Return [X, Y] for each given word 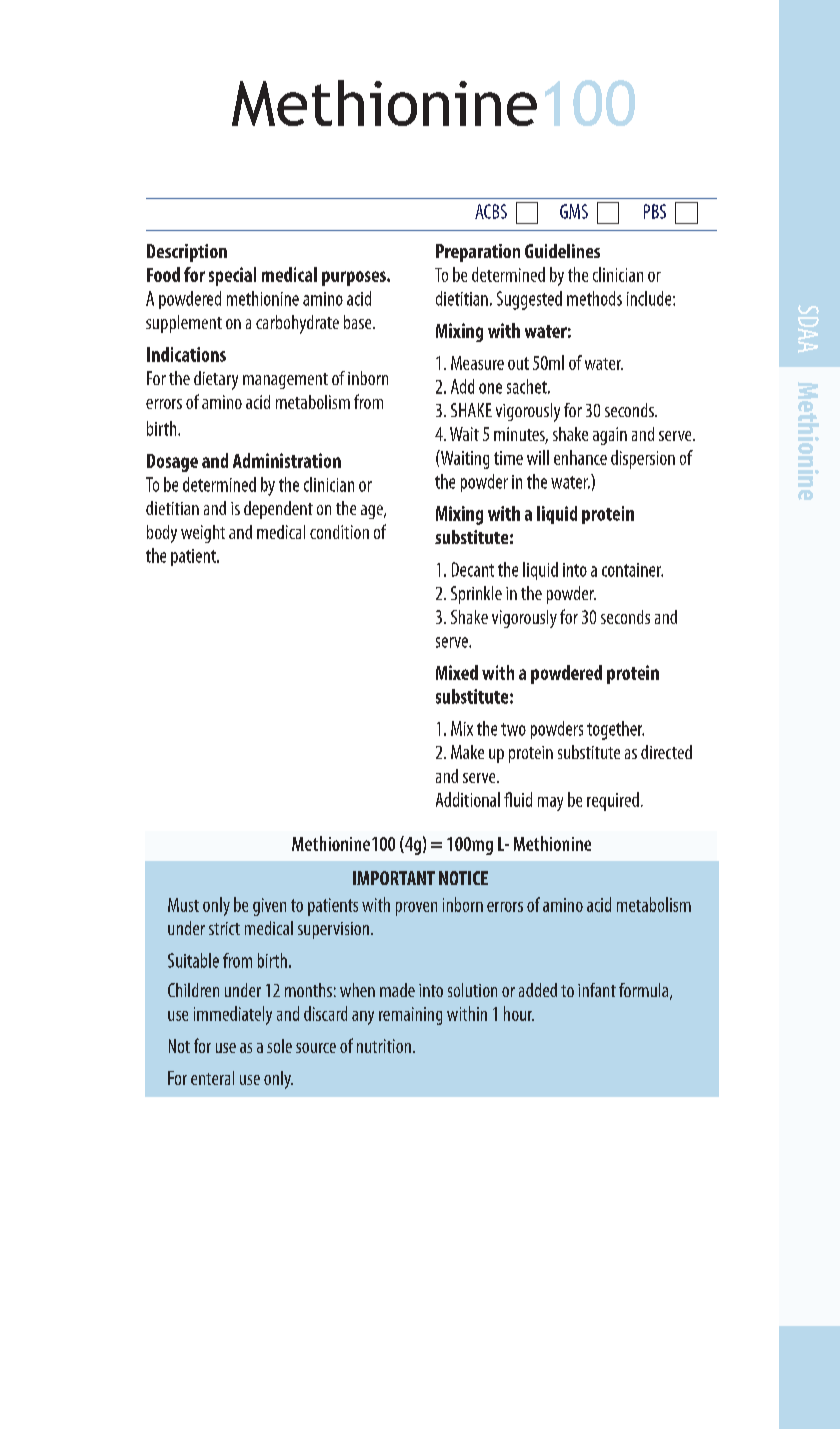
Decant [473, 569]
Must [183, 905]
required [613, 801]
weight [203, 534]
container [632, 570]
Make [467, 752]
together [615, 730]
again [610, 436]
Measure [477, 363]
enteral [212, 1078]
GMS [574, 211]
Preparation [478, 253]
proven [416, 909]
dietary [216, 380]
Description [187, 253]
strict [224, 928]
